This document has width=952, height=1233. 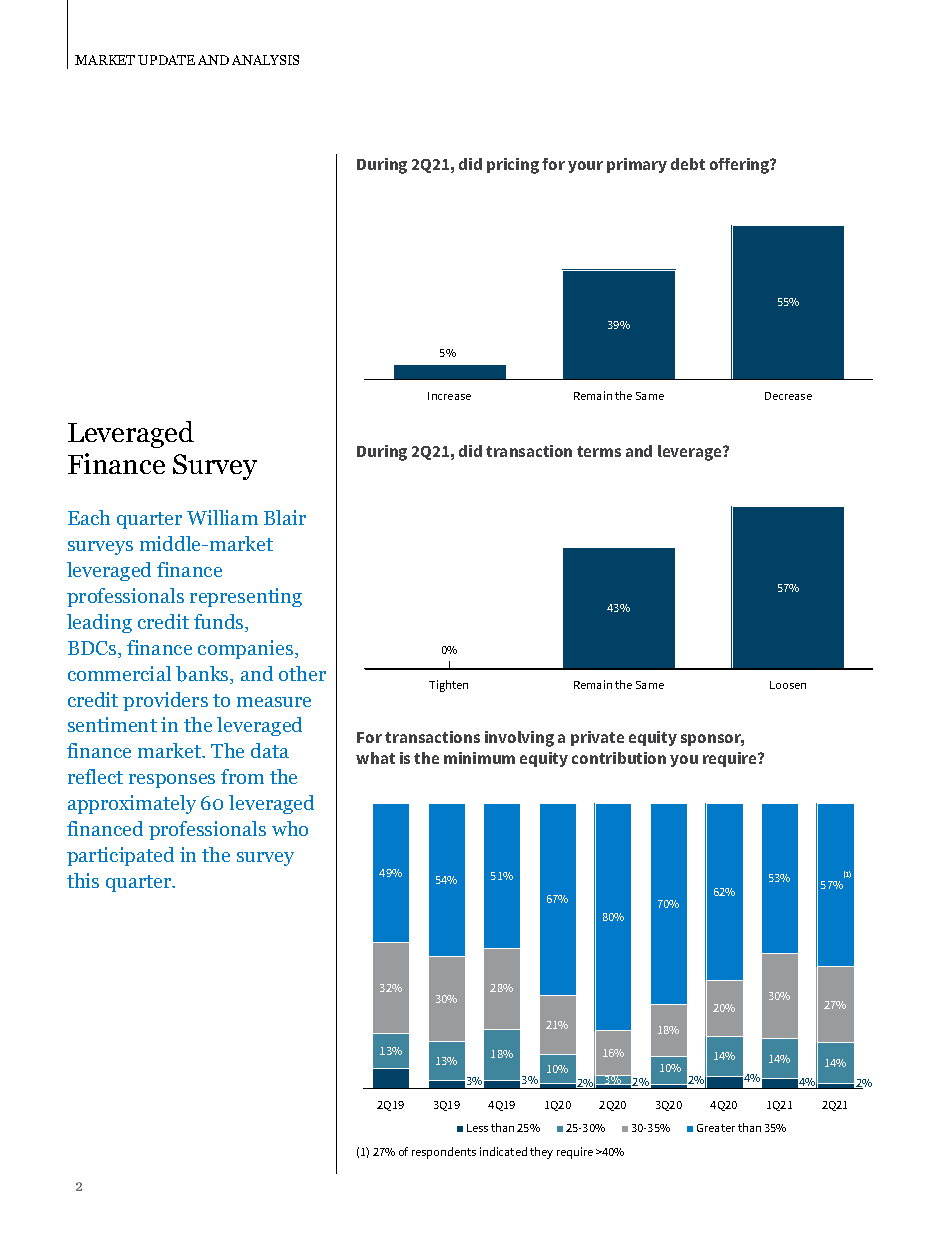 I want to click on Each, so click(x=89, y=517).
